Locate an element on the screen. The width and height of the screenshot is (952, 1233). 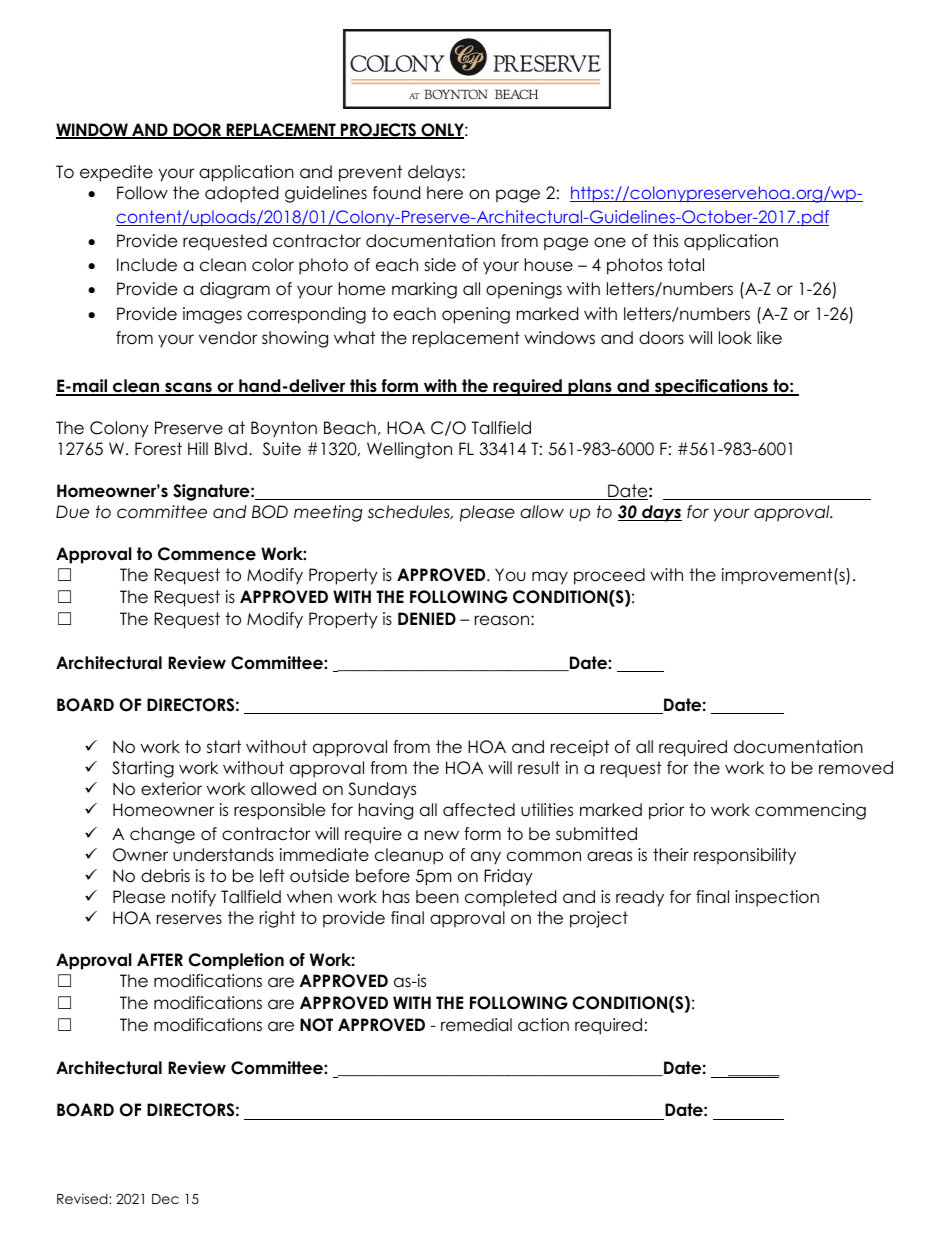
reason is located at coordinates (503, 620).
